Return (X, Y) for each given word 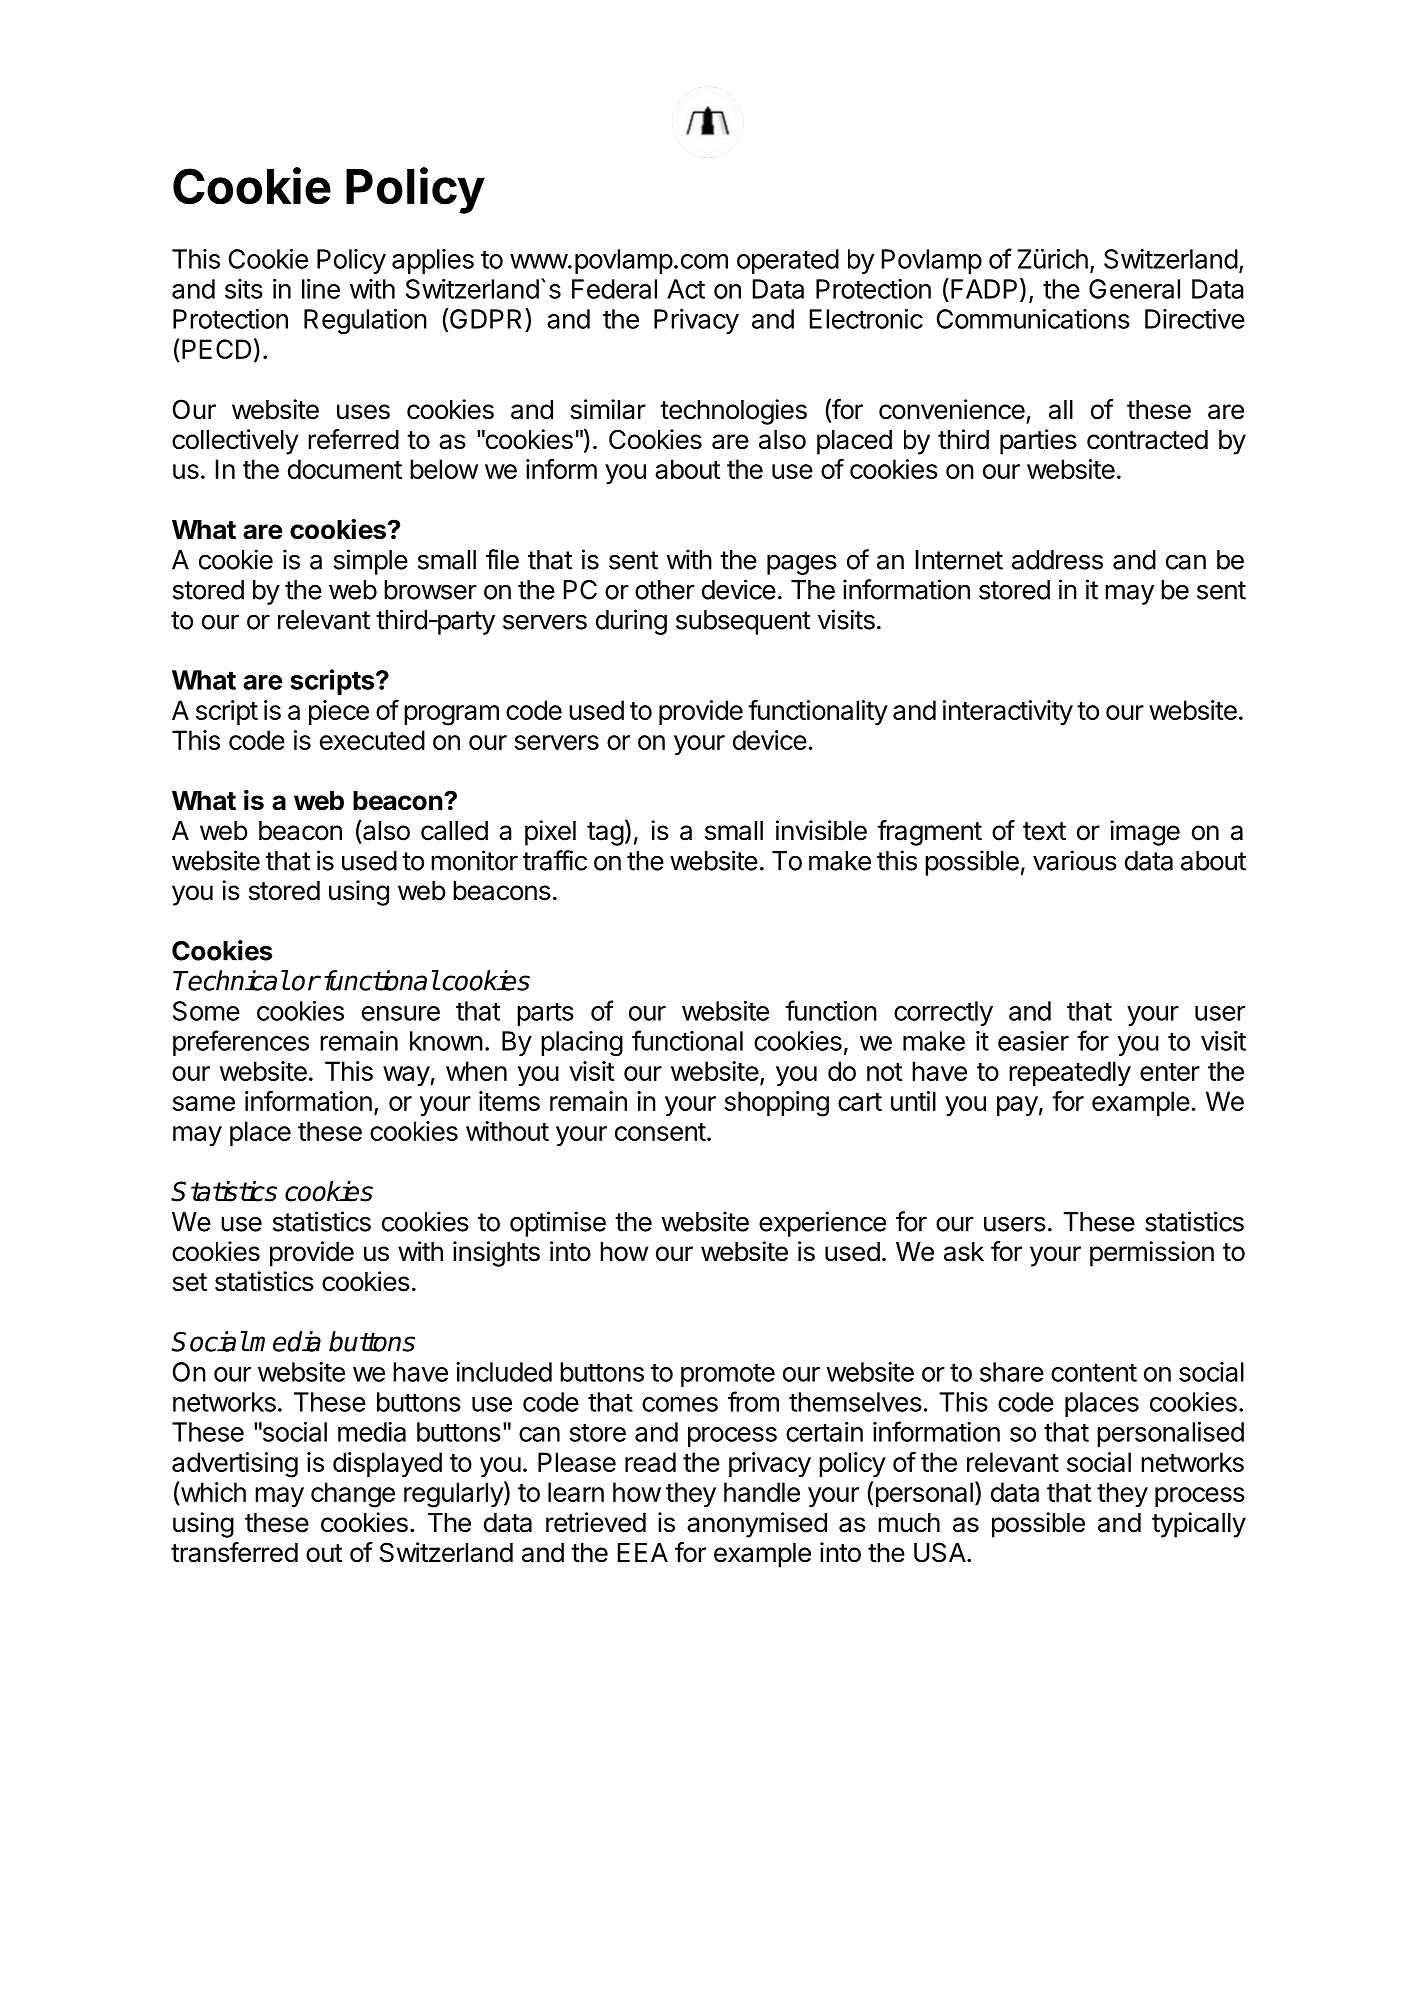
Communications (1033, 319)
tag (605, 834)
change (353, 1495)
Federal (614, 289)
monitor (474, 860)
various (1075, 860)
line (321, 289)
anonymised (757, 1525)
